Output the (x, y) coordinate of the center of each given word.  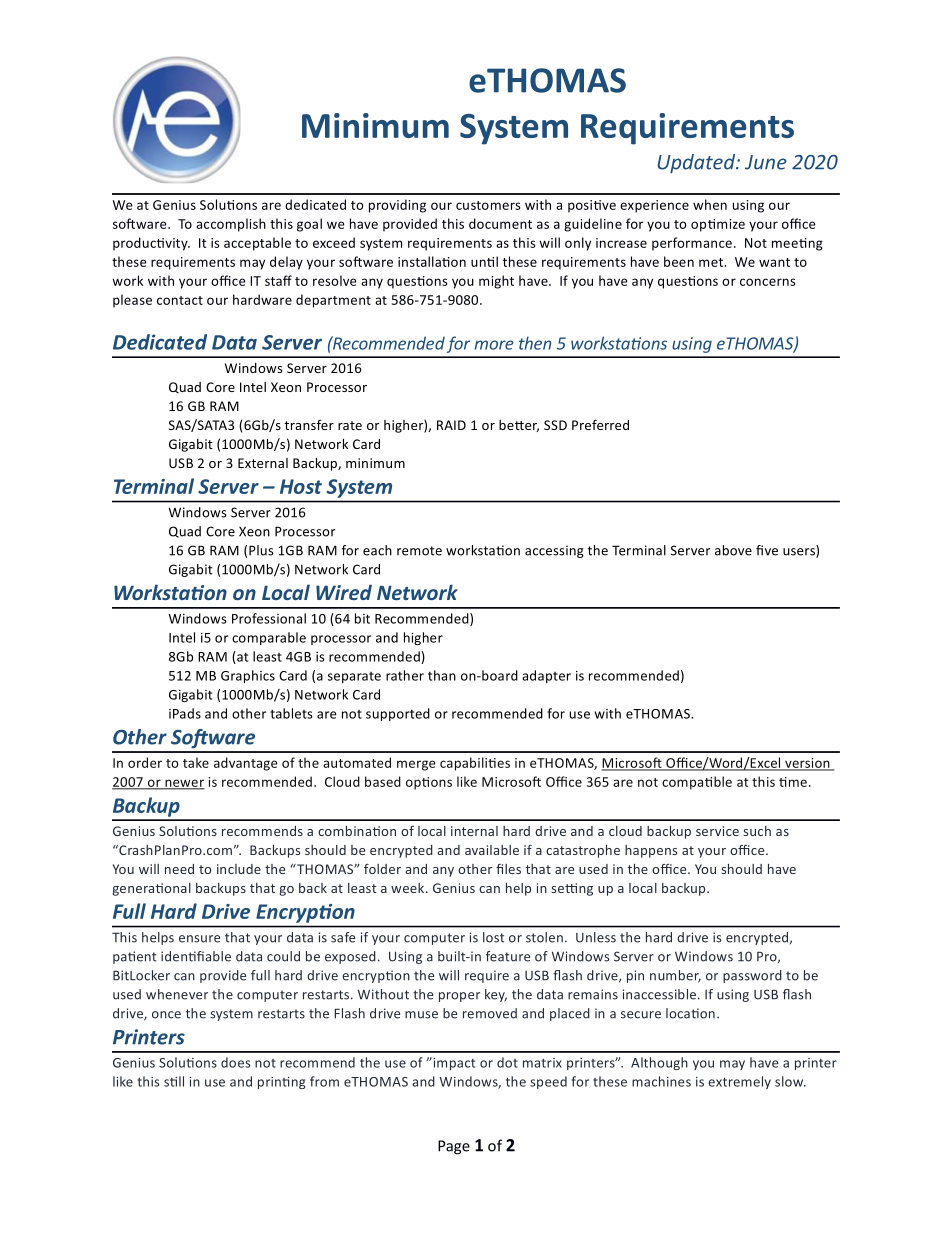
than (442, 675)
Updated (698, 163)
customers (488, 205)
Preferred (600, 424)
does (235, 1062)
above (733, 550)
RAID (451, 425)
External (263, 463)
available (492, 850)
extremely (739, 1082)
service (717, 831)
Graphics (248, 676)
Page (454, 1147)
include (239, 869)
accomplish (231, 225)
